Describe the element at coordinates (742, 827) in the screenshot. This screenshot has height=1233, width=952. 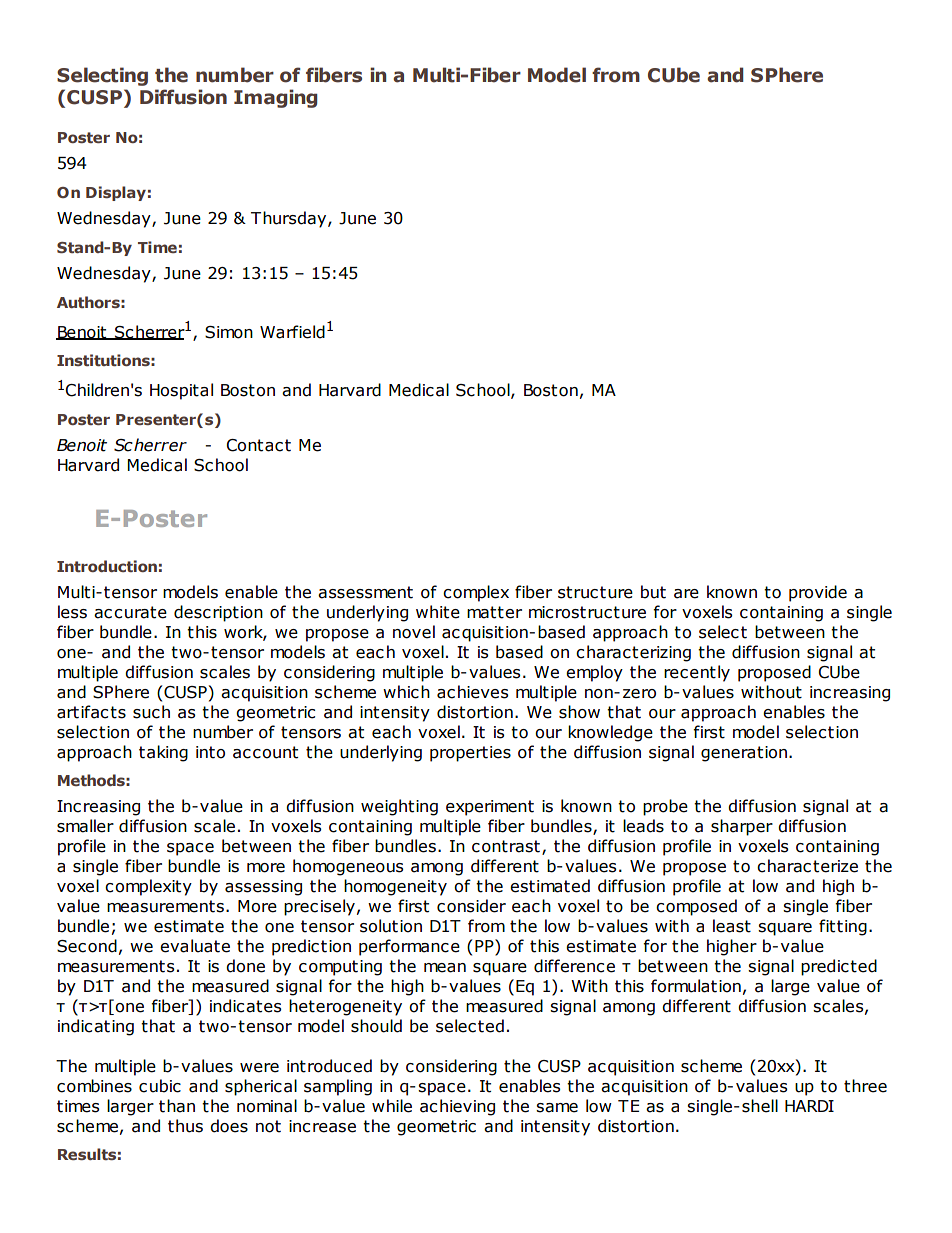
I see `sharper` at that location.
